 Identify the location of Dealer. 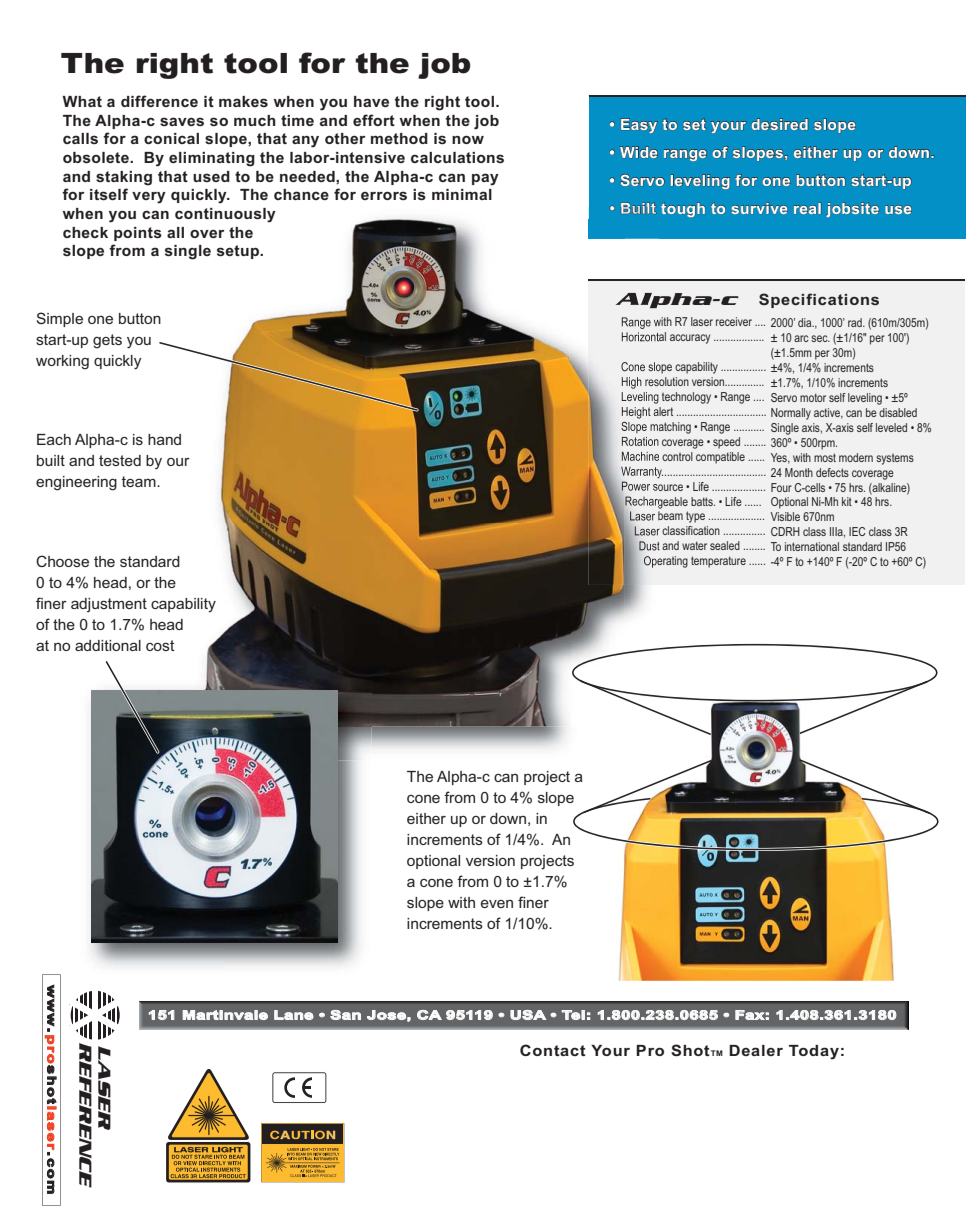
(756, 1050).
